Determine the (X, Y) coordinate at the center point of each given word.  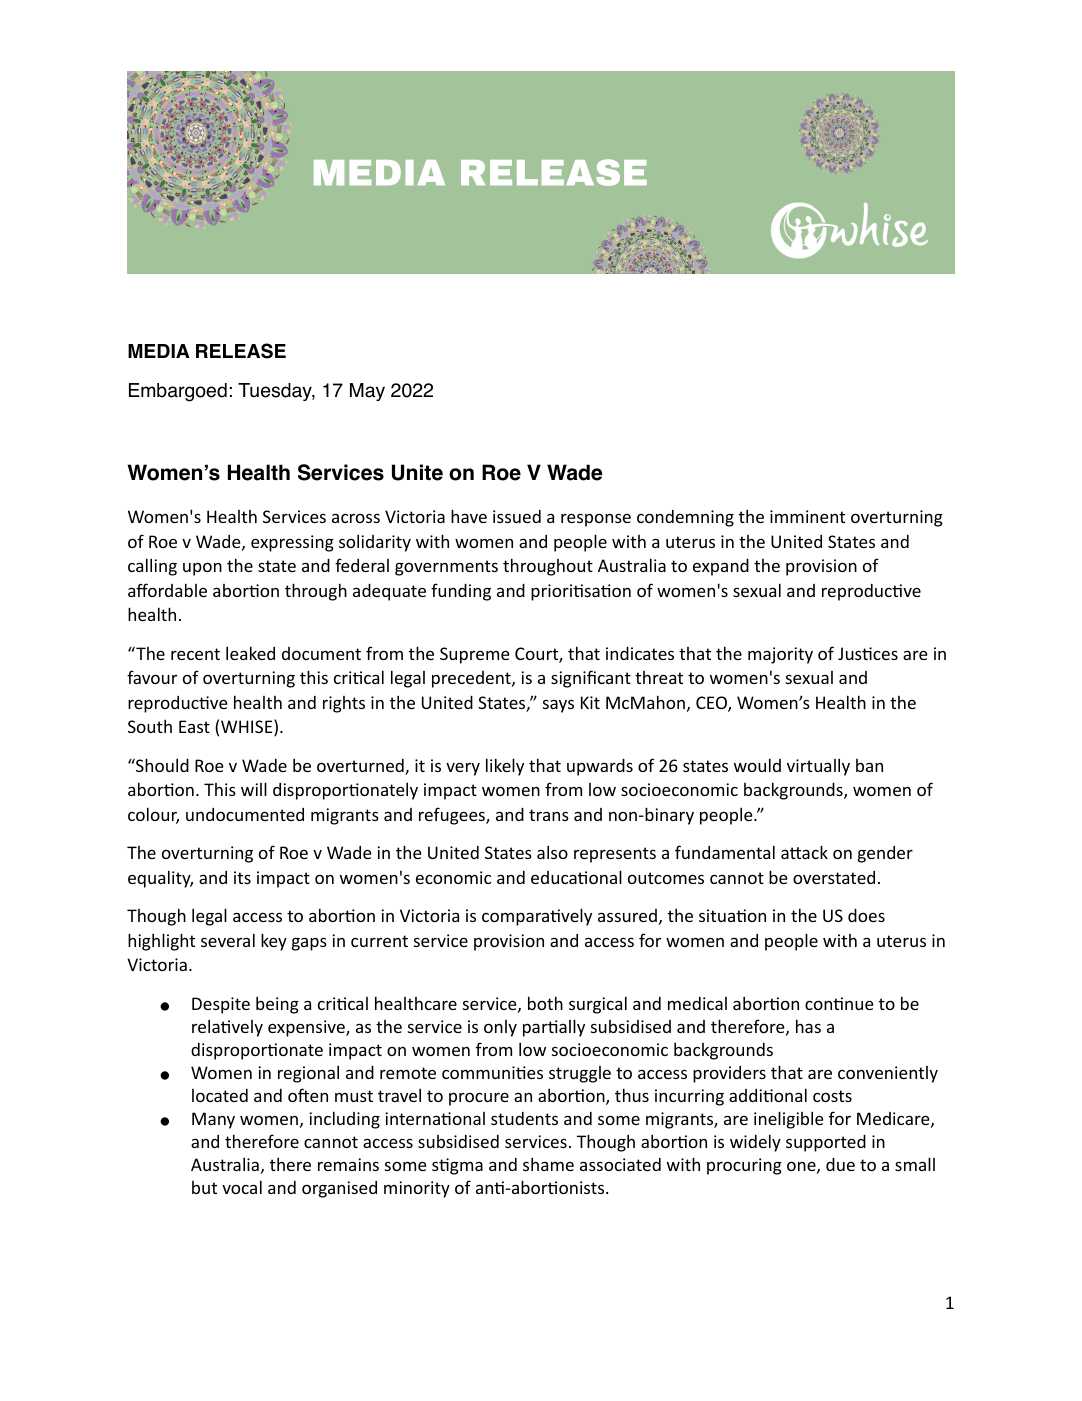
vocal (242, 1187)
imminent (807, 516)
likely (505, 767)
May (367, 392)
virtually (818, 767)
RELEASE (241, 351)
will (254, 789)
